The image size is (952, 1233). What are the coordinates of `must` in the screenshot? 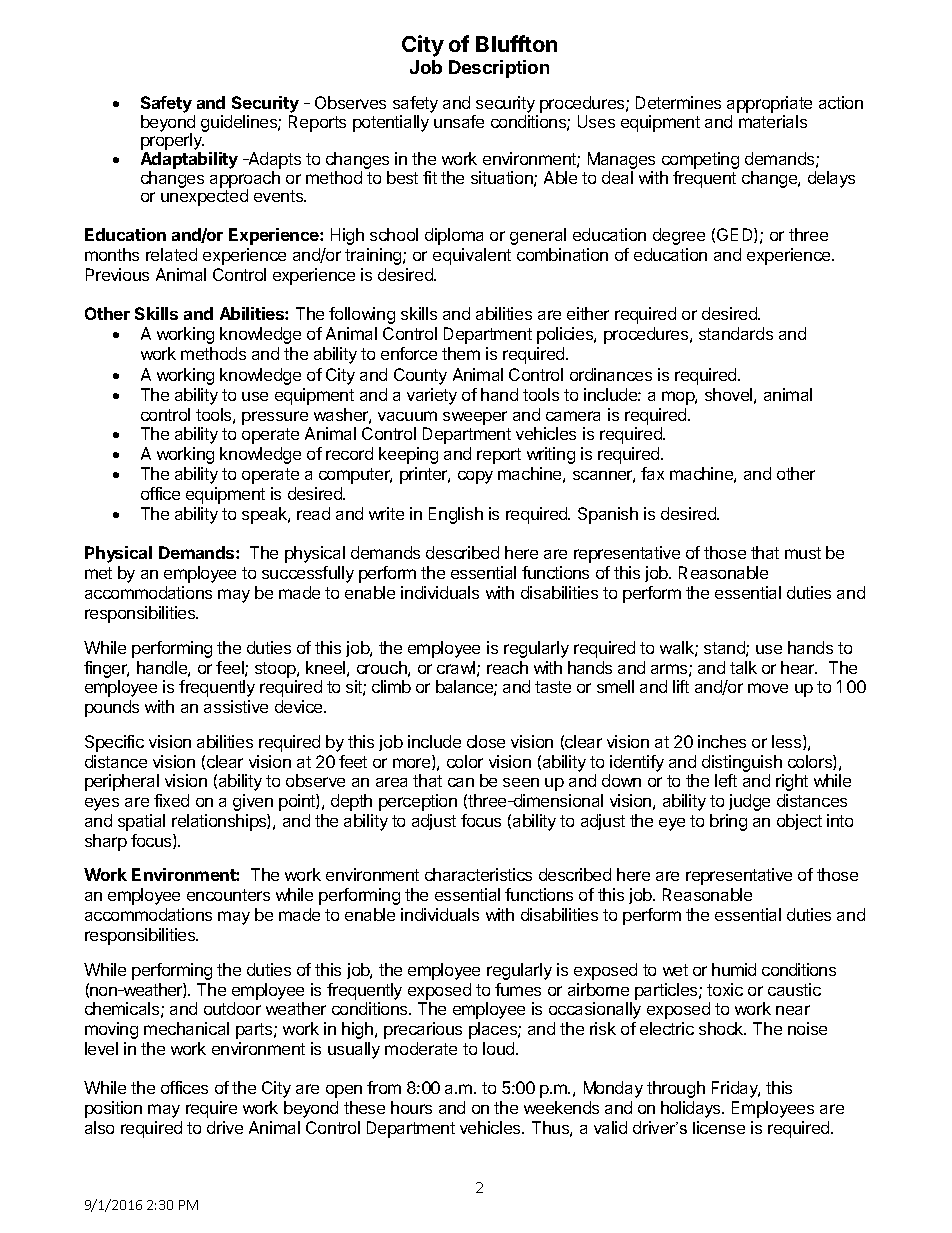 It's located at (803, 553).
